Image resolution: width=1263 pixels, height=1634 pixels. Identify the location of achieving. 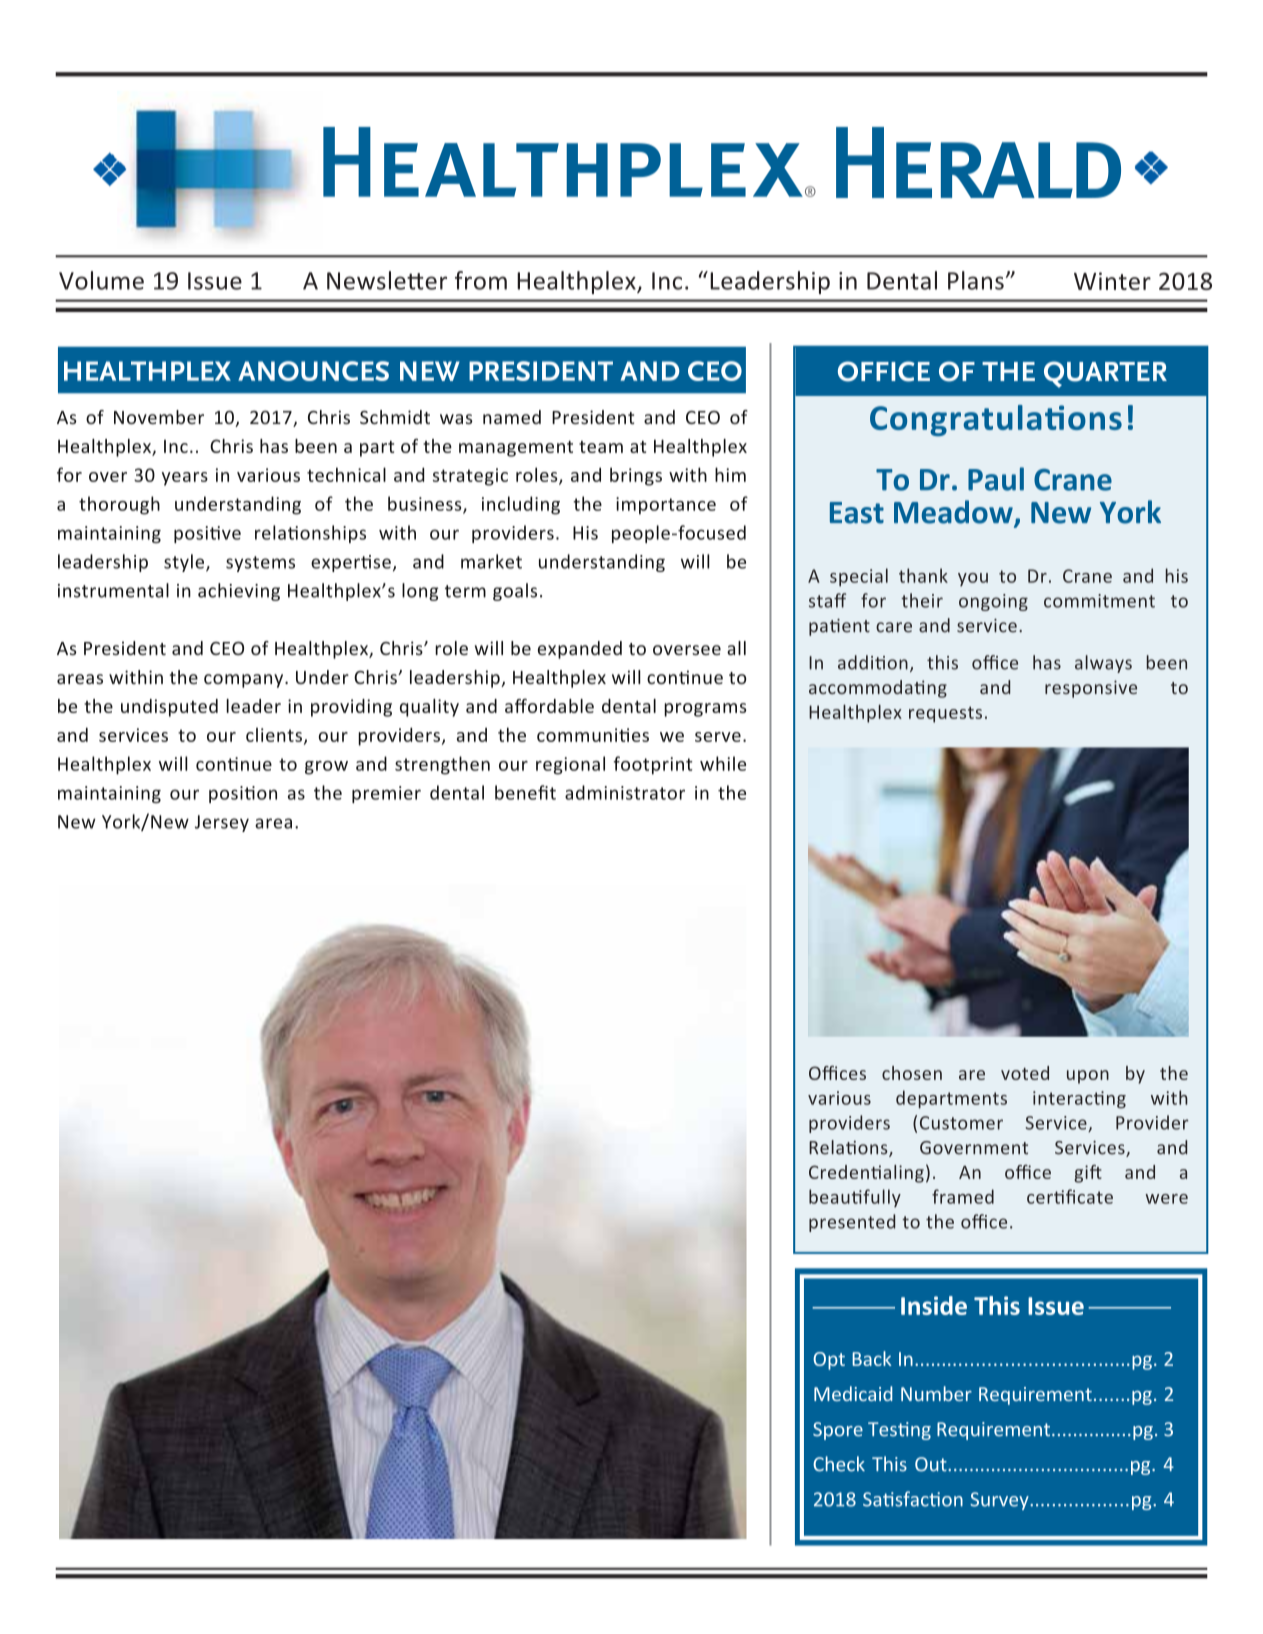
(239, 592).
